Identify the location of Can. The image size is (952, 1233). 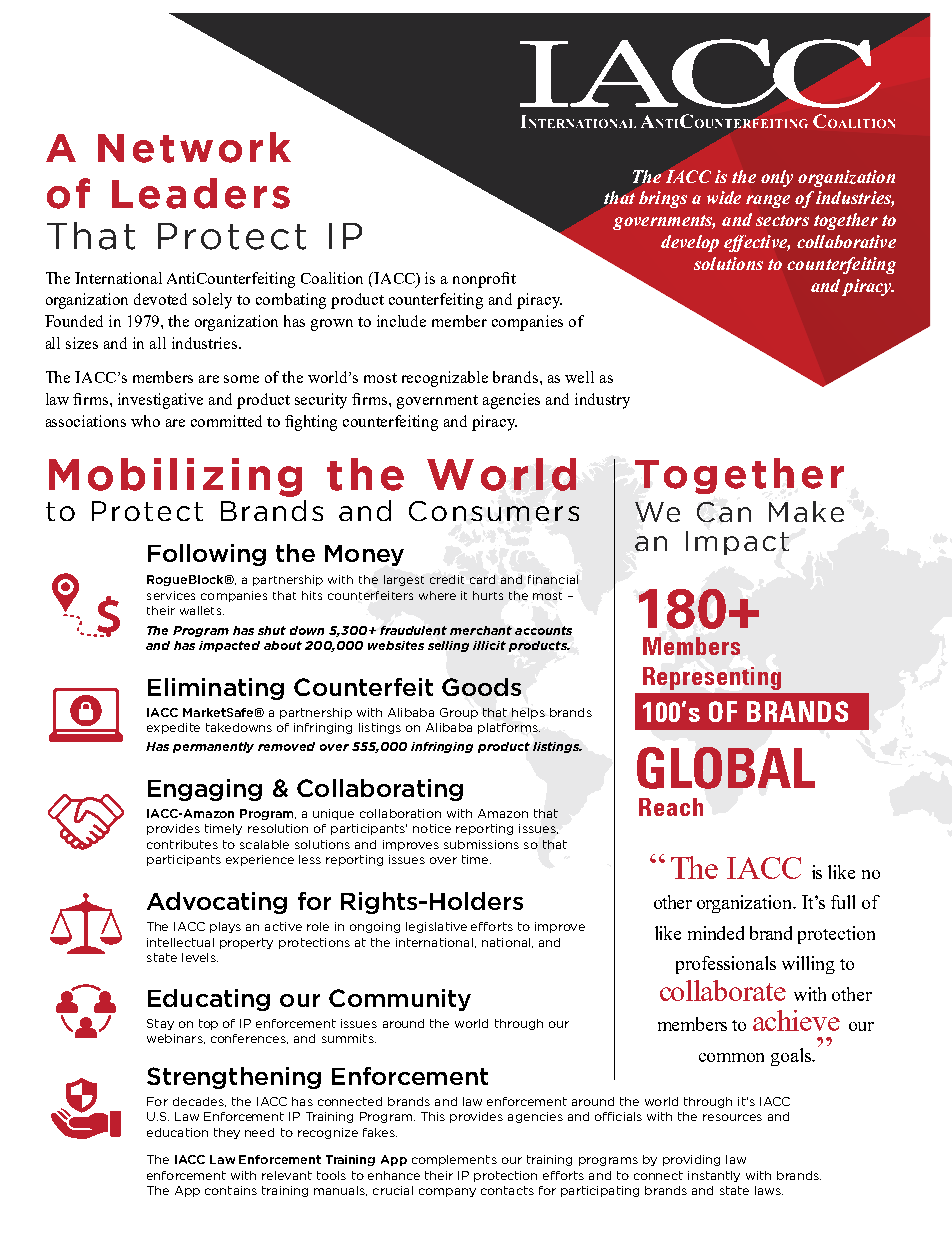
(724, 512).
